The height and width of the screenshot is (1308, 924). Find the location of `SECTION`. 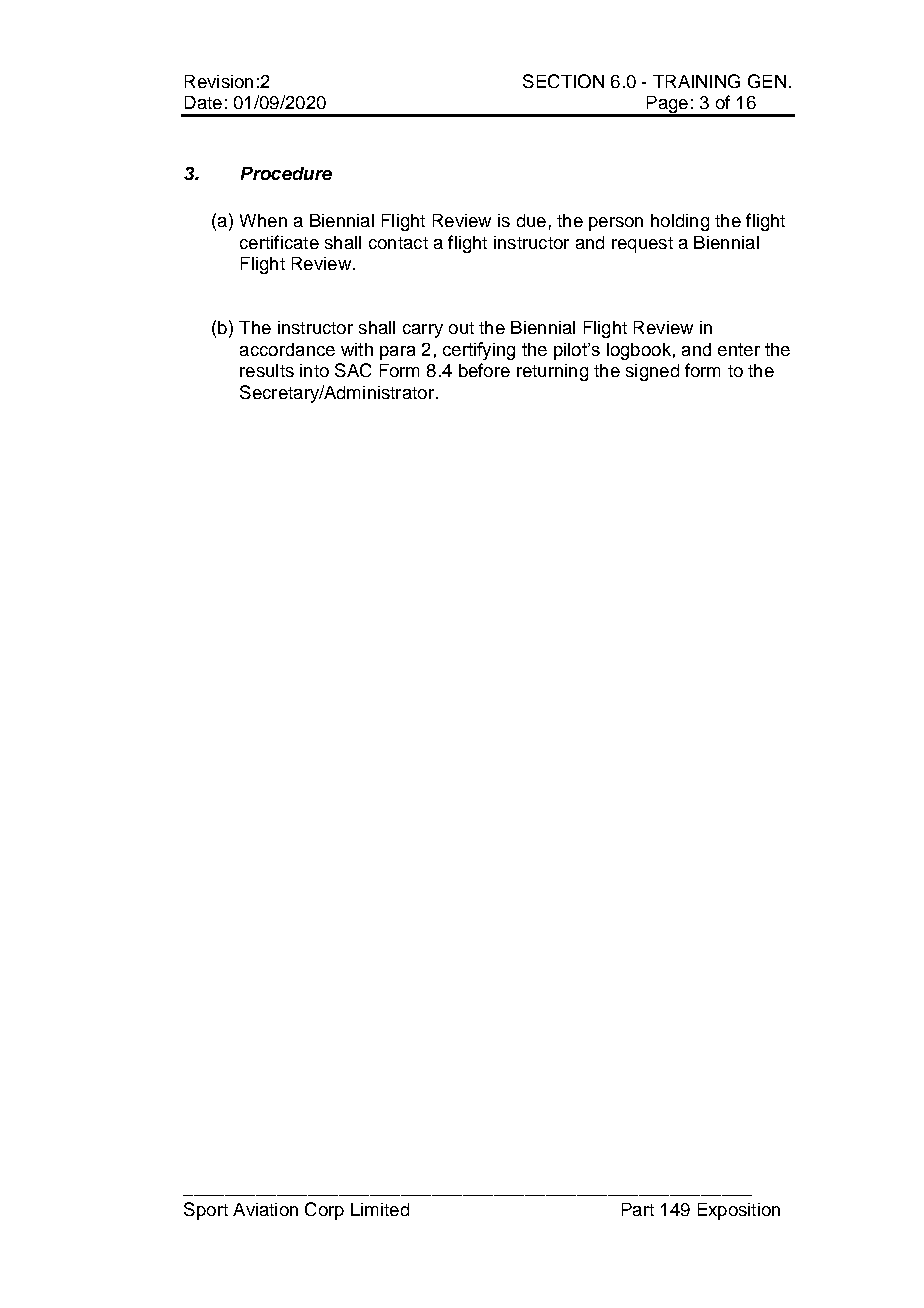

SECTION is located at coordinates (563, 81).
